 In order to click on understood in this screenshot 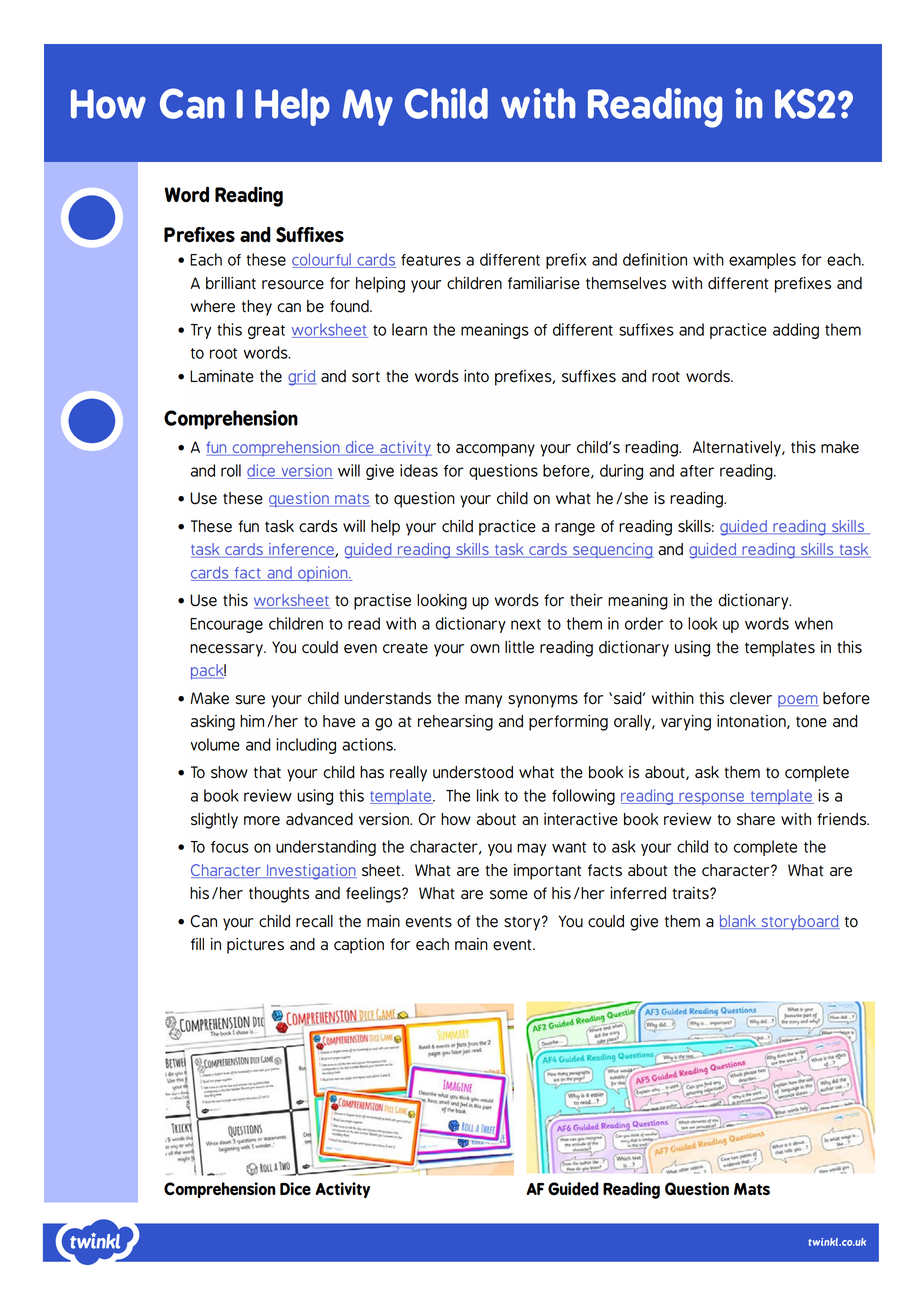, I will do `click(473, 772)`.
